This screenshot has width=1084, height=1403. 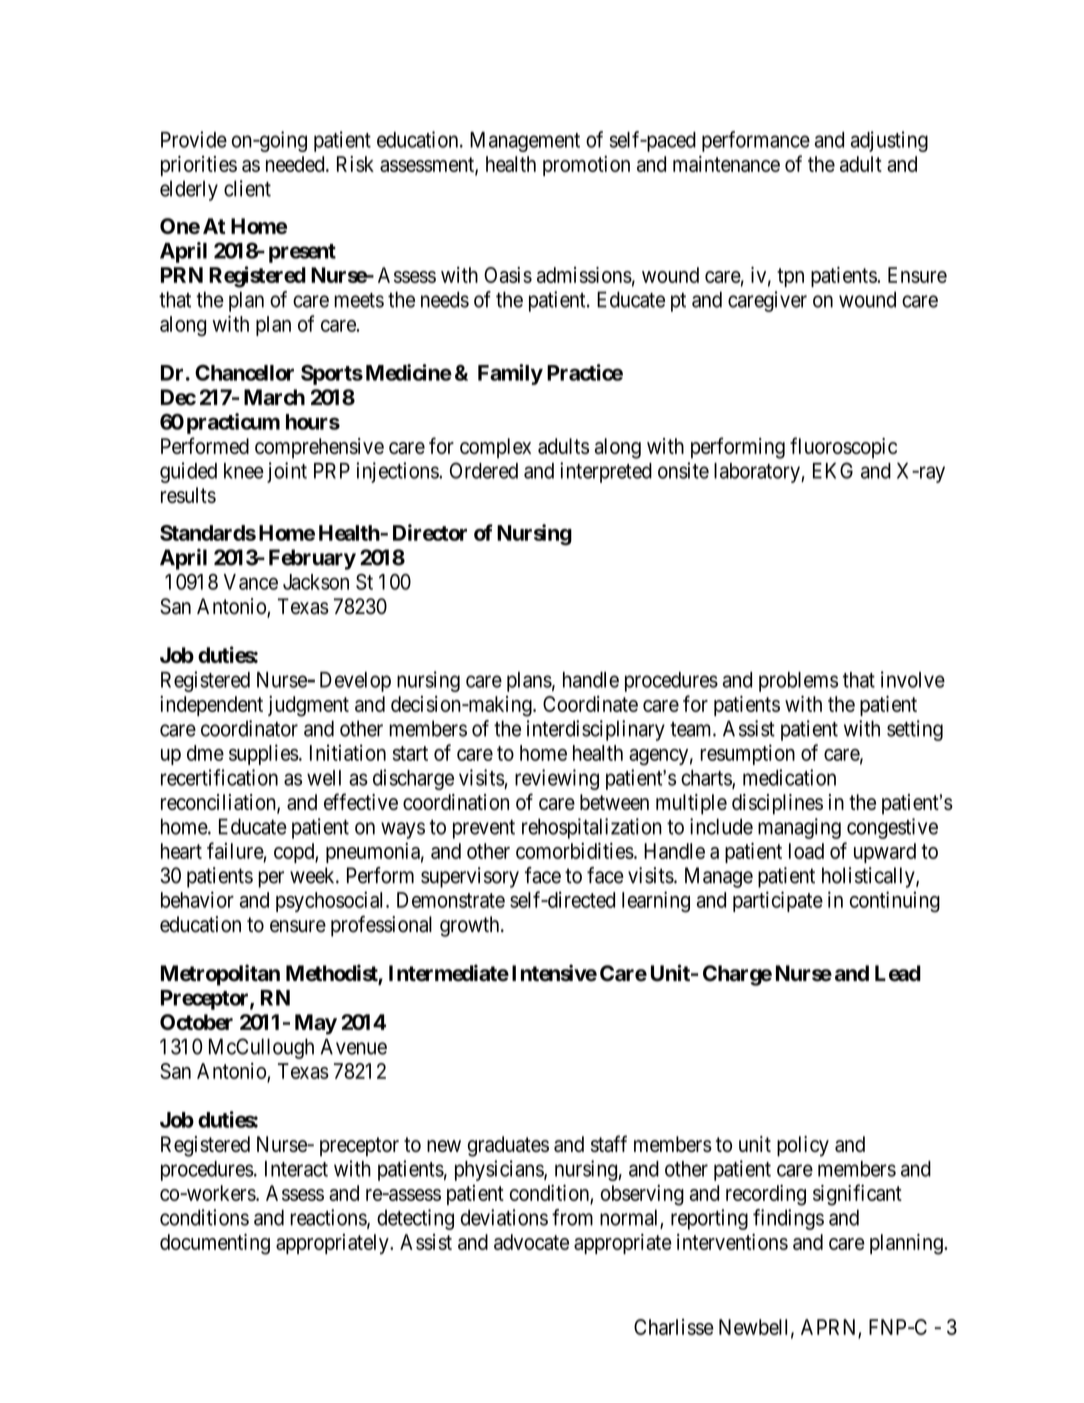 What do you see at coordinates (798, 682) in the screenshot?
I see `problems` at bounding box center [798, 682].
